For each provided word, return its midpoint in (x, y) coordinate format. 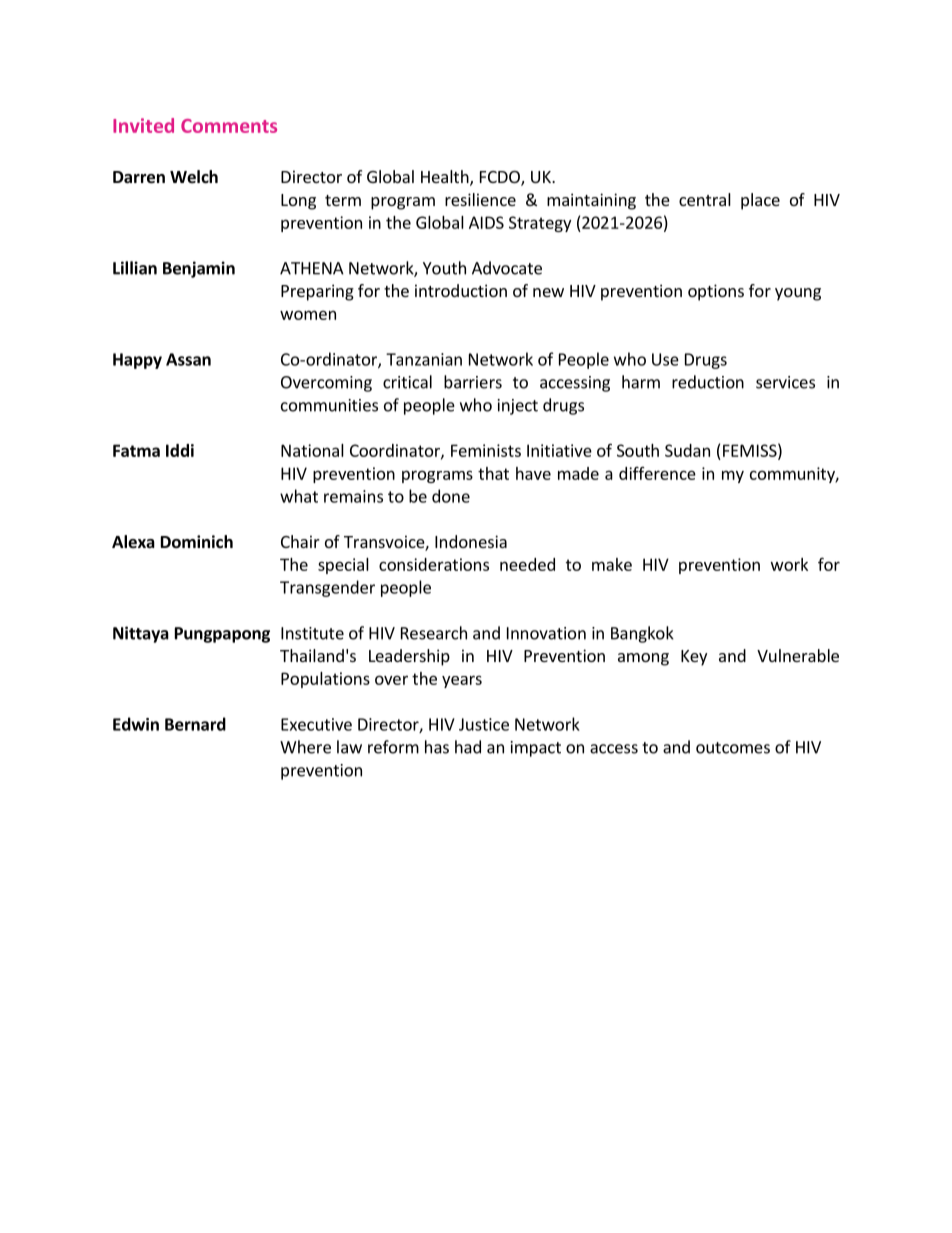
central (705, 199)
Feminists (486, 450)
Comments (229, 126)
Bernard (195, 724)
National (312, 450)
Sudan (687, 450)
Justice (484, 724)
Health (446, 178)
